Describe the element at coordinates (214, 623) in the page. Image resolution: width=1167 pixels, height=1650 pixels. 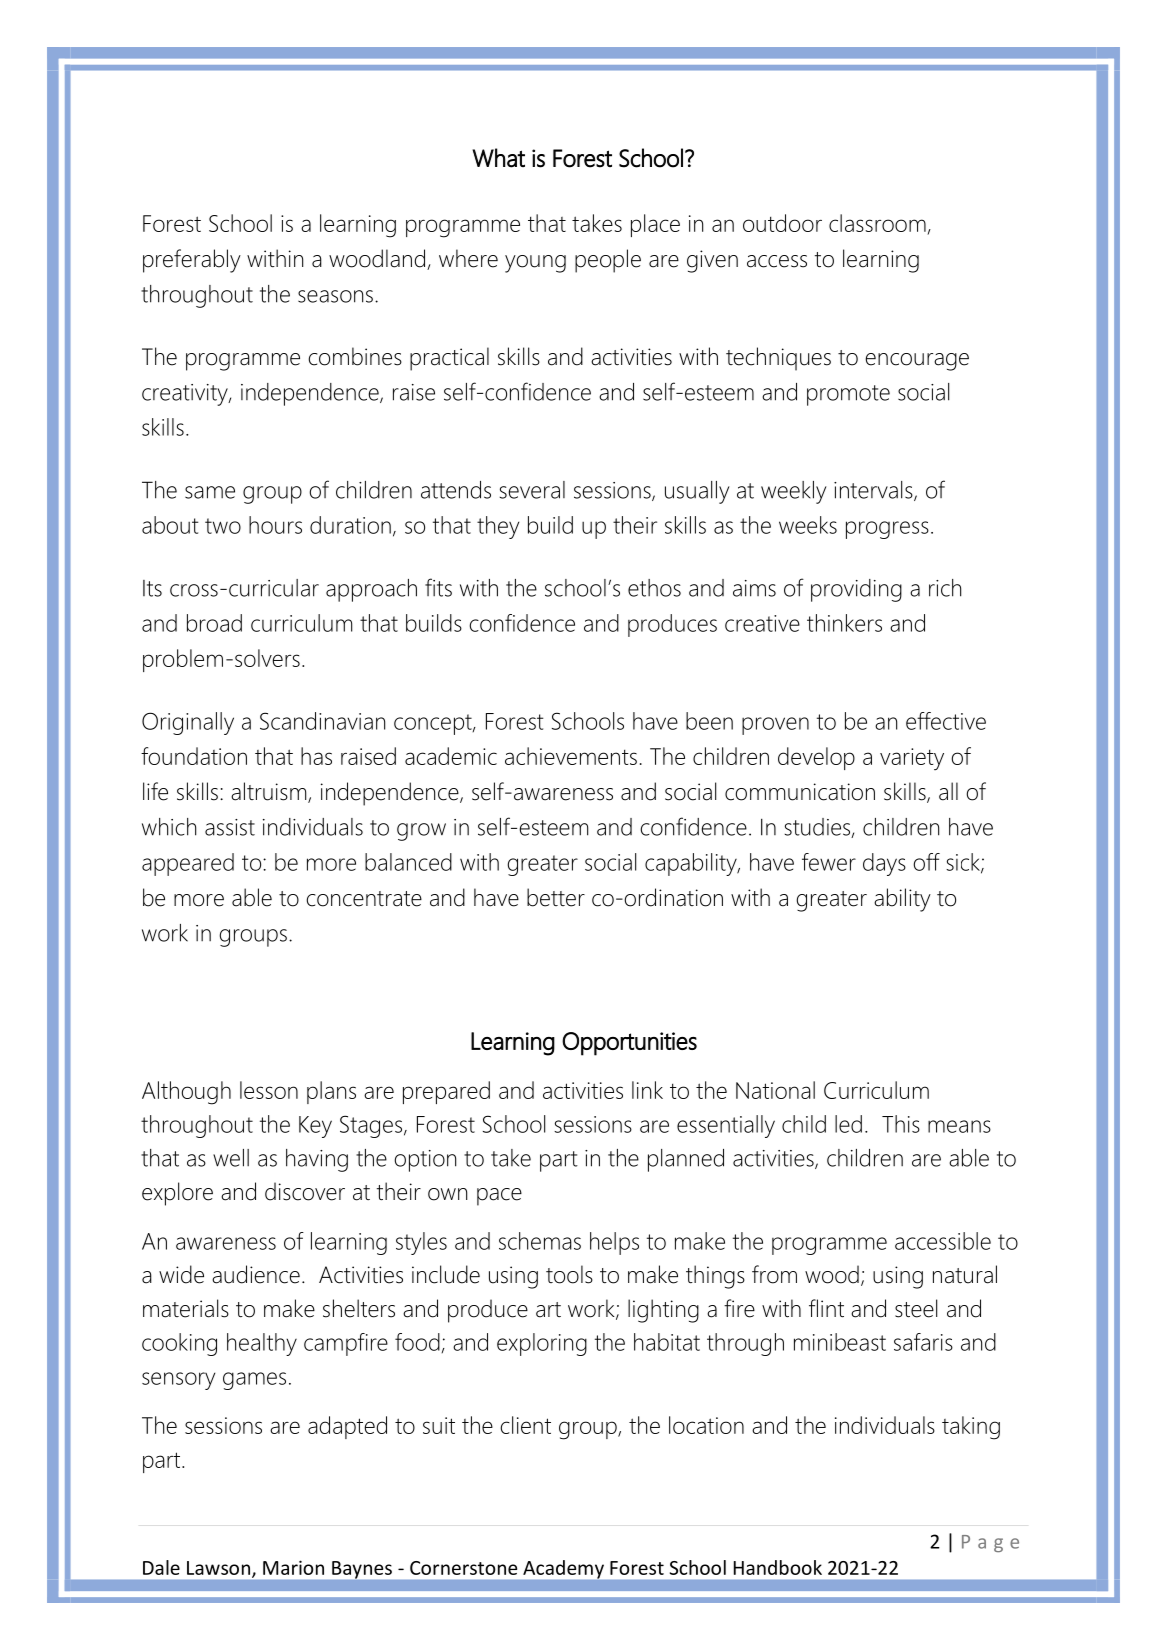
I see `broad` at that location.
